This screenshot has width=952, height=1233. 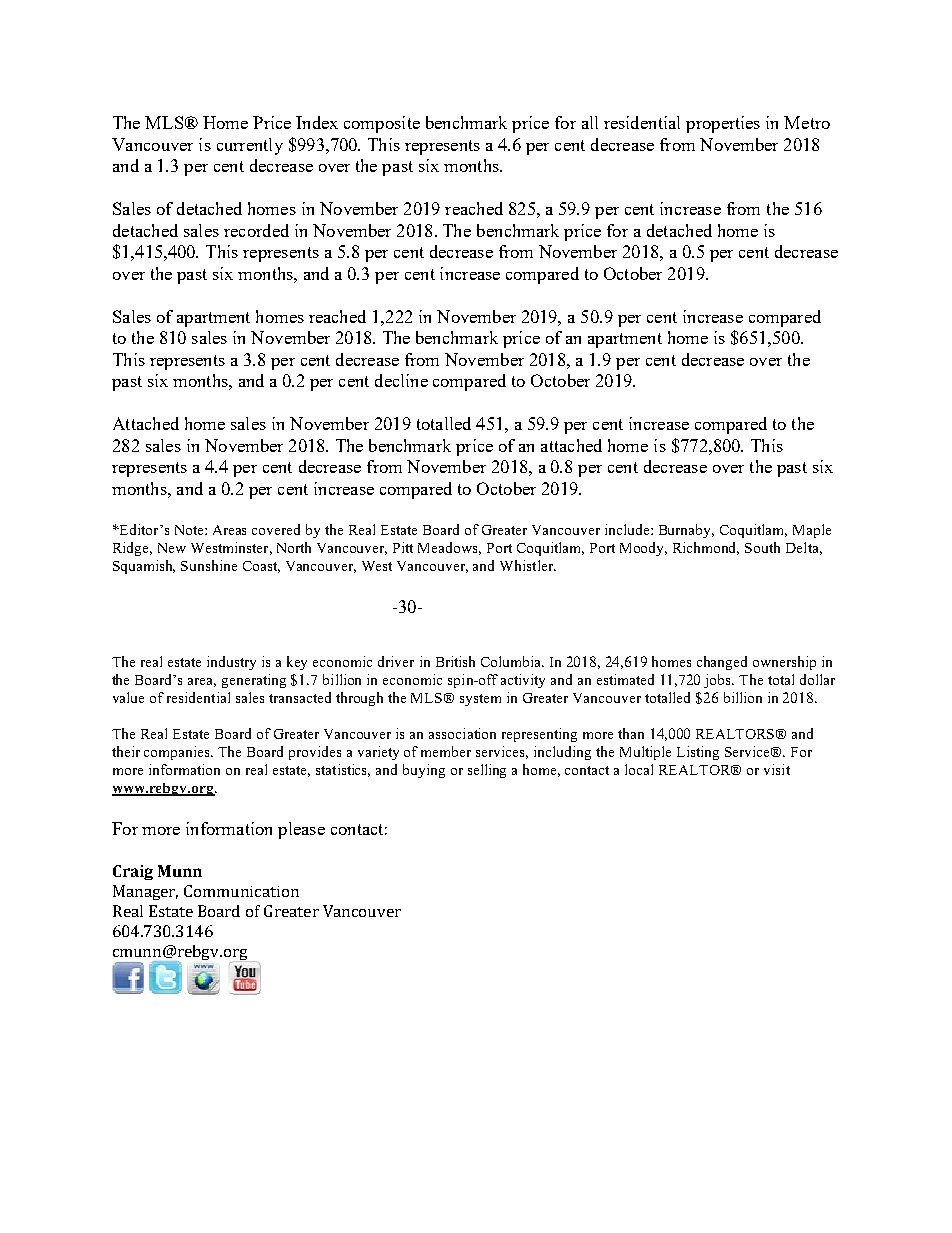 What do you see at coordinates (686, 531) in the screenshot?
I see `Burnaby` at bounding box center [686, 531].
